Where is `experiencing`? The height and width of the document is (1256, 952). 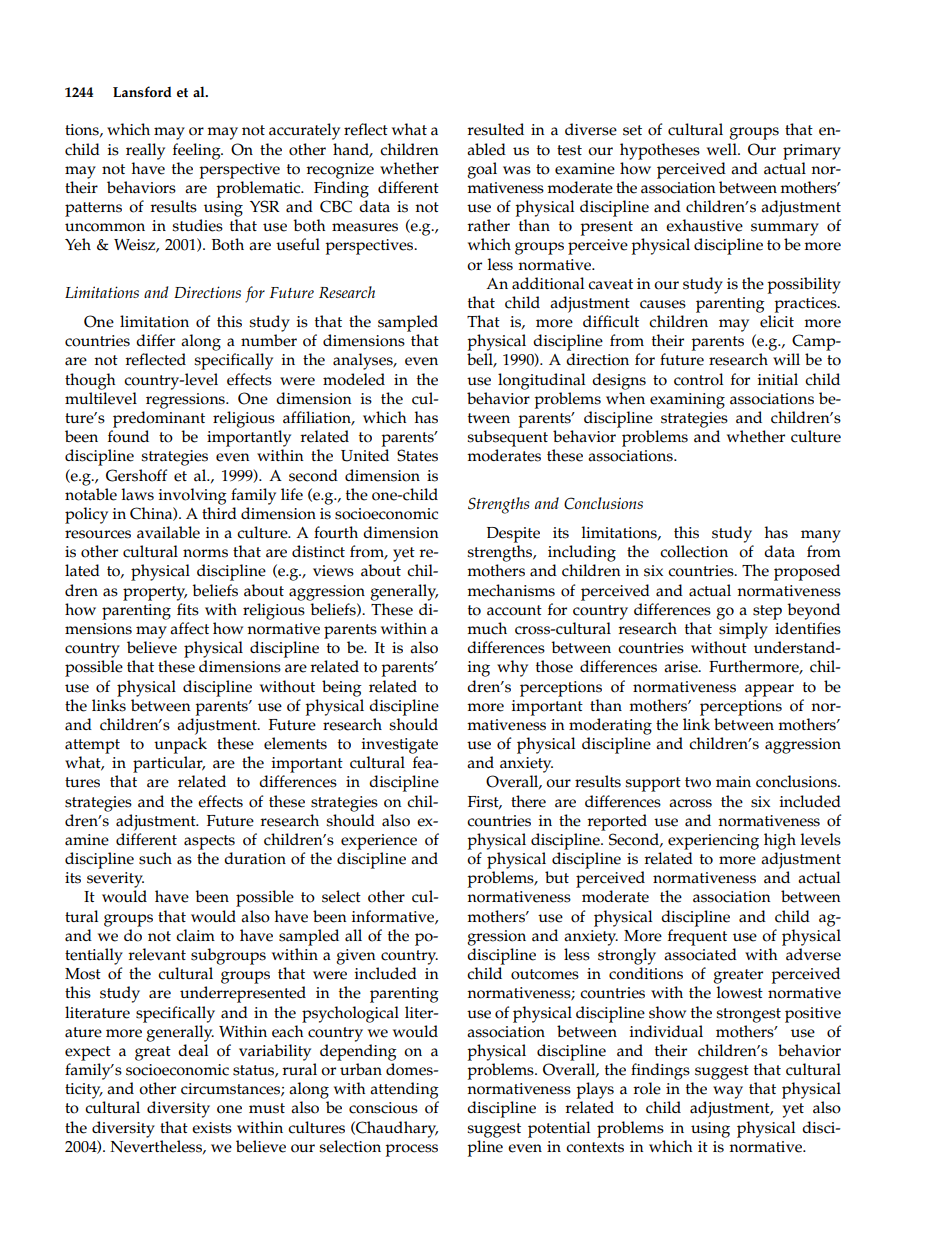
experiencing is located at coordinates (713, 842).
